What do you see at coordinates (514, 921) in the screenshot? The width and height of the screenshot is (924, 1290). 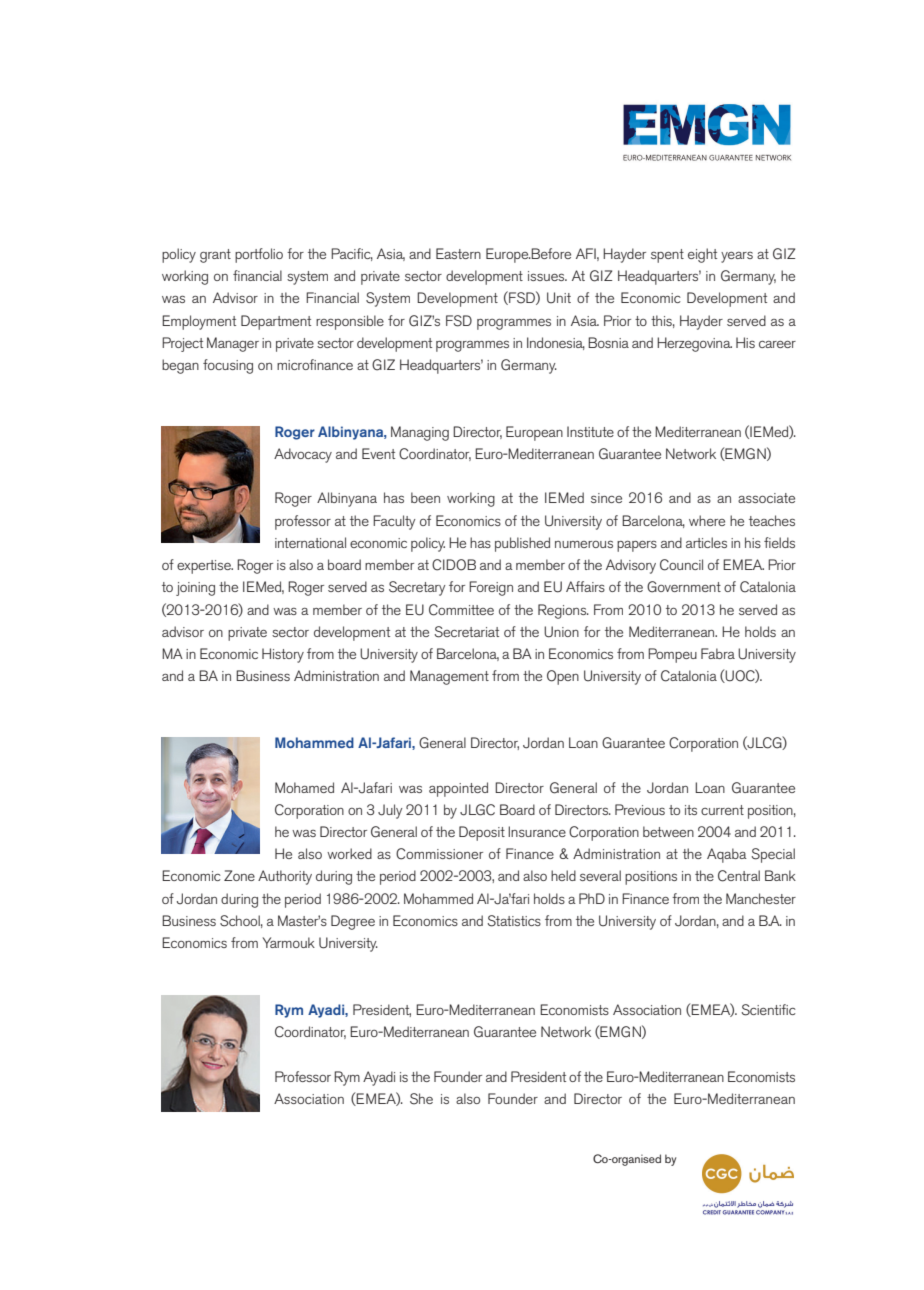 I see `Statistics` at bounding box center [514, 921].
